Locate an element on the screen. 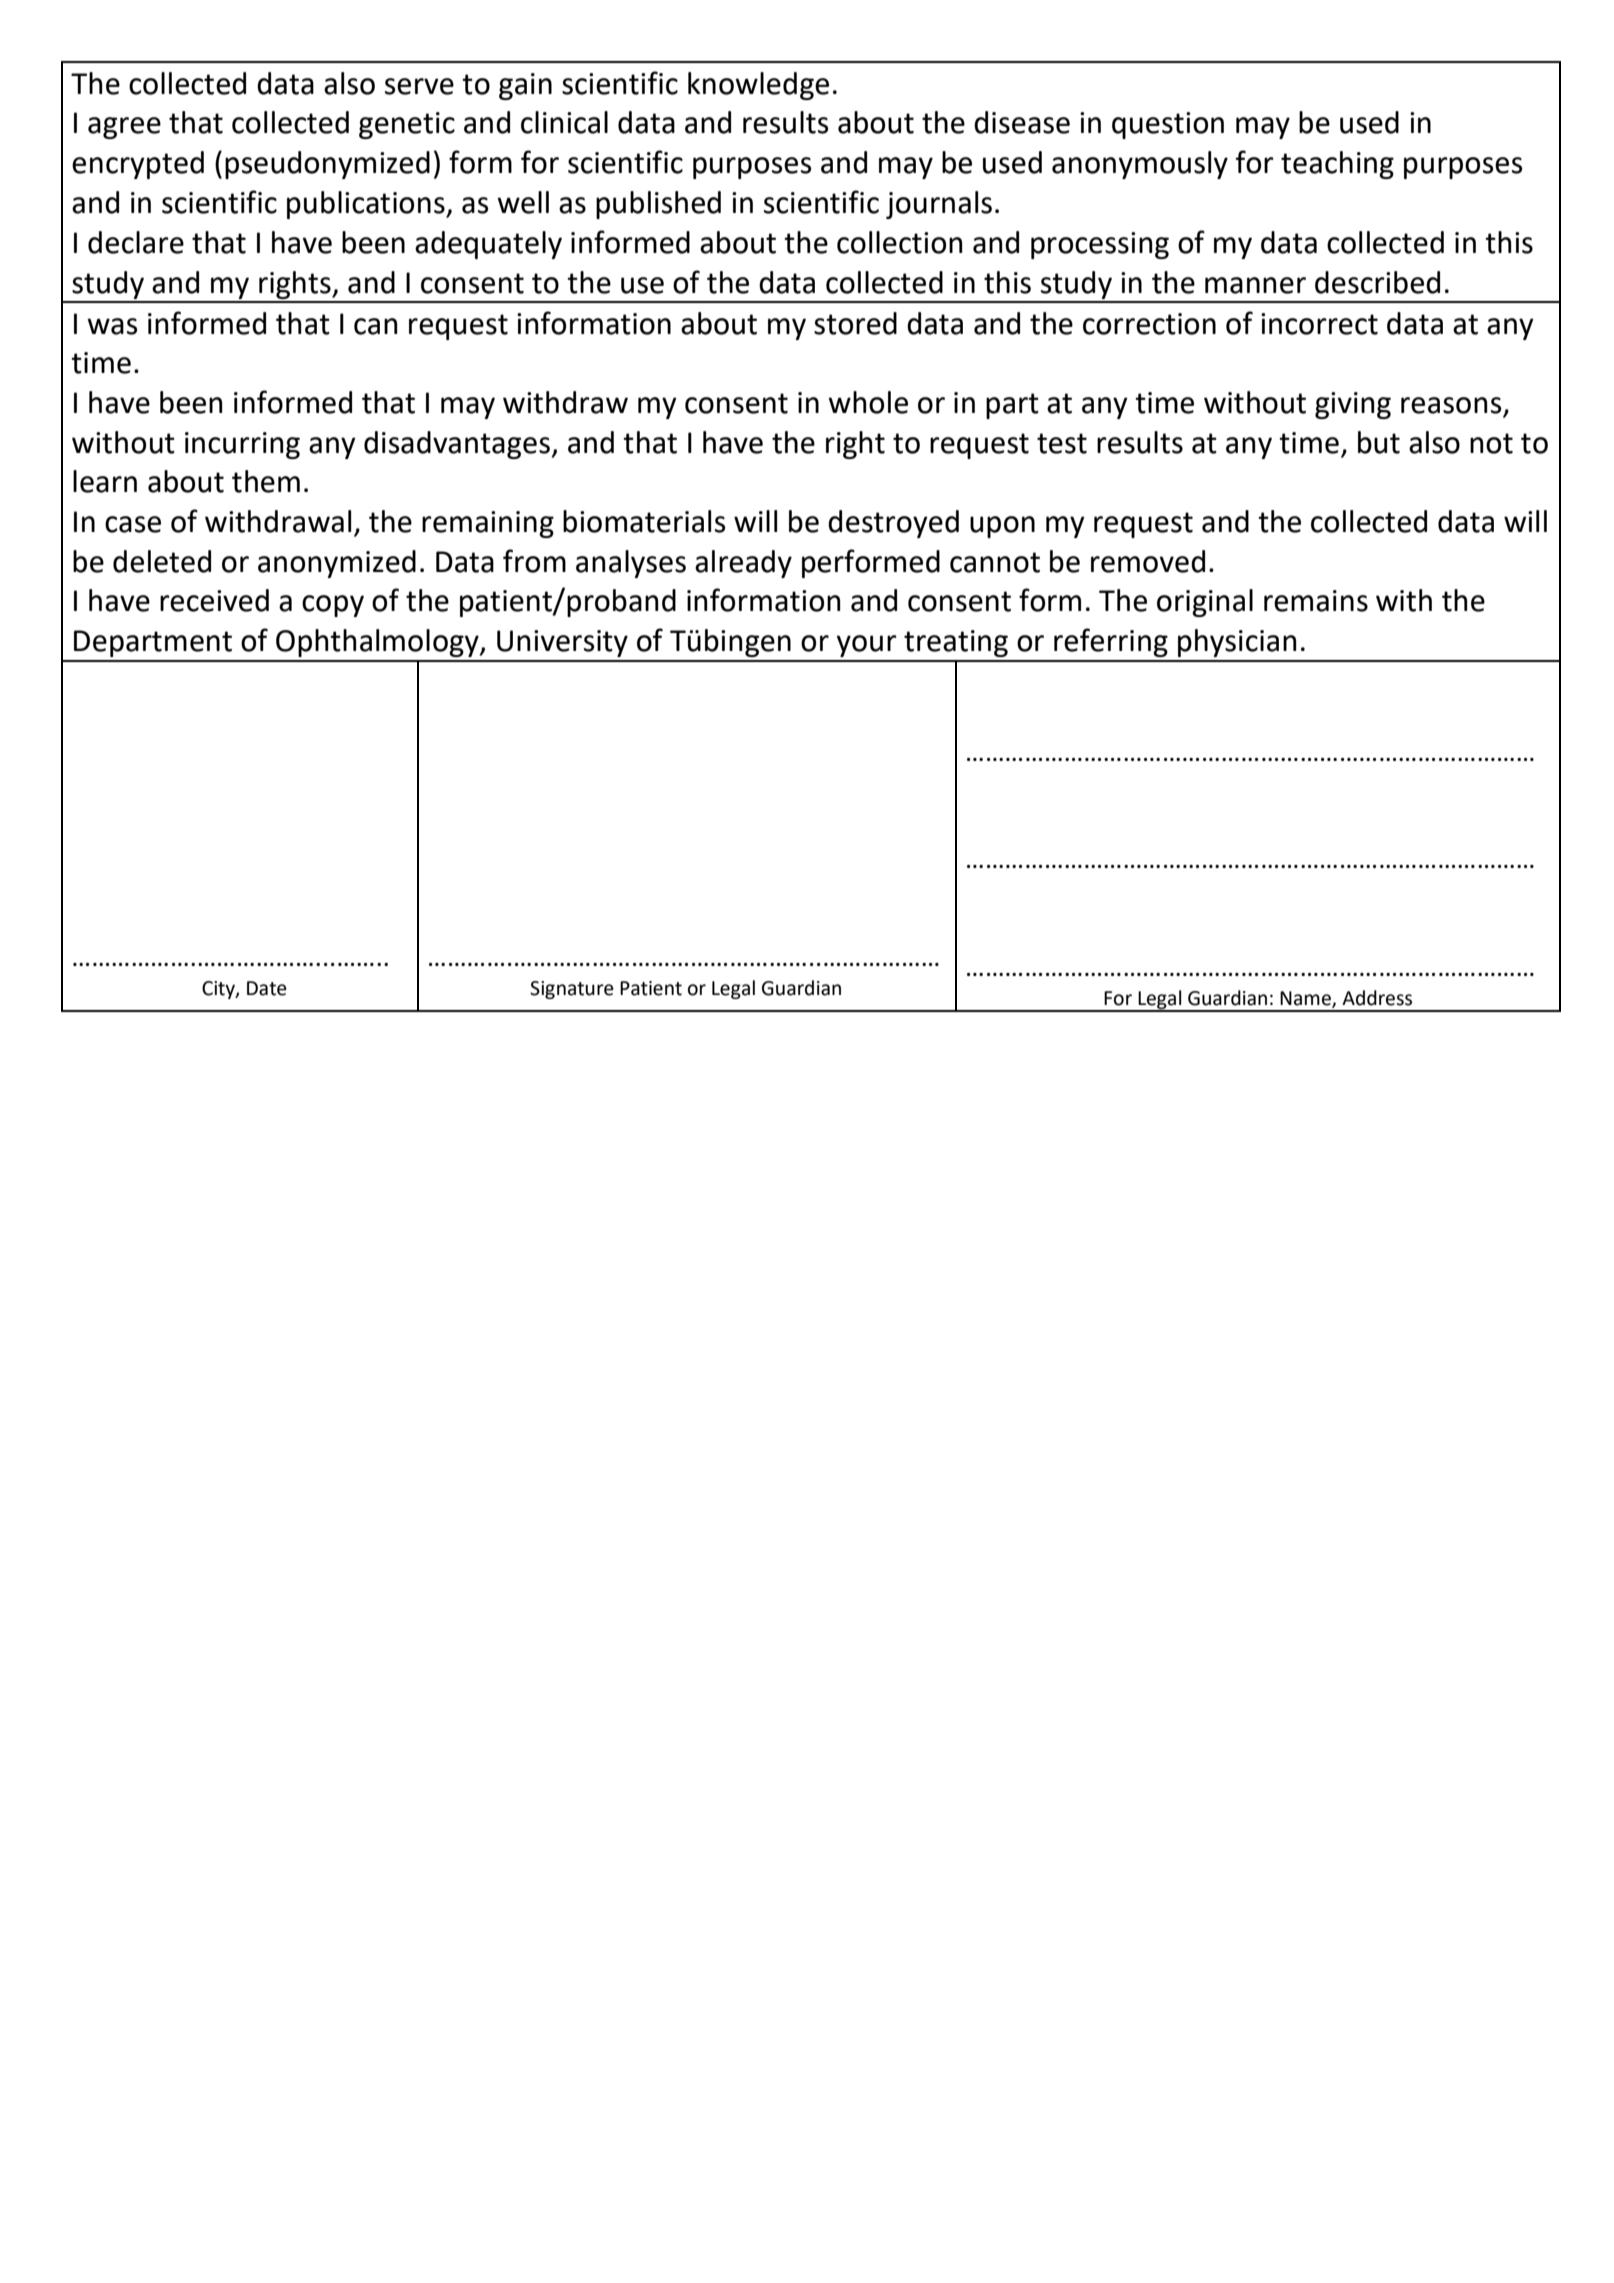  question is located at coordinates (1168, 125).
